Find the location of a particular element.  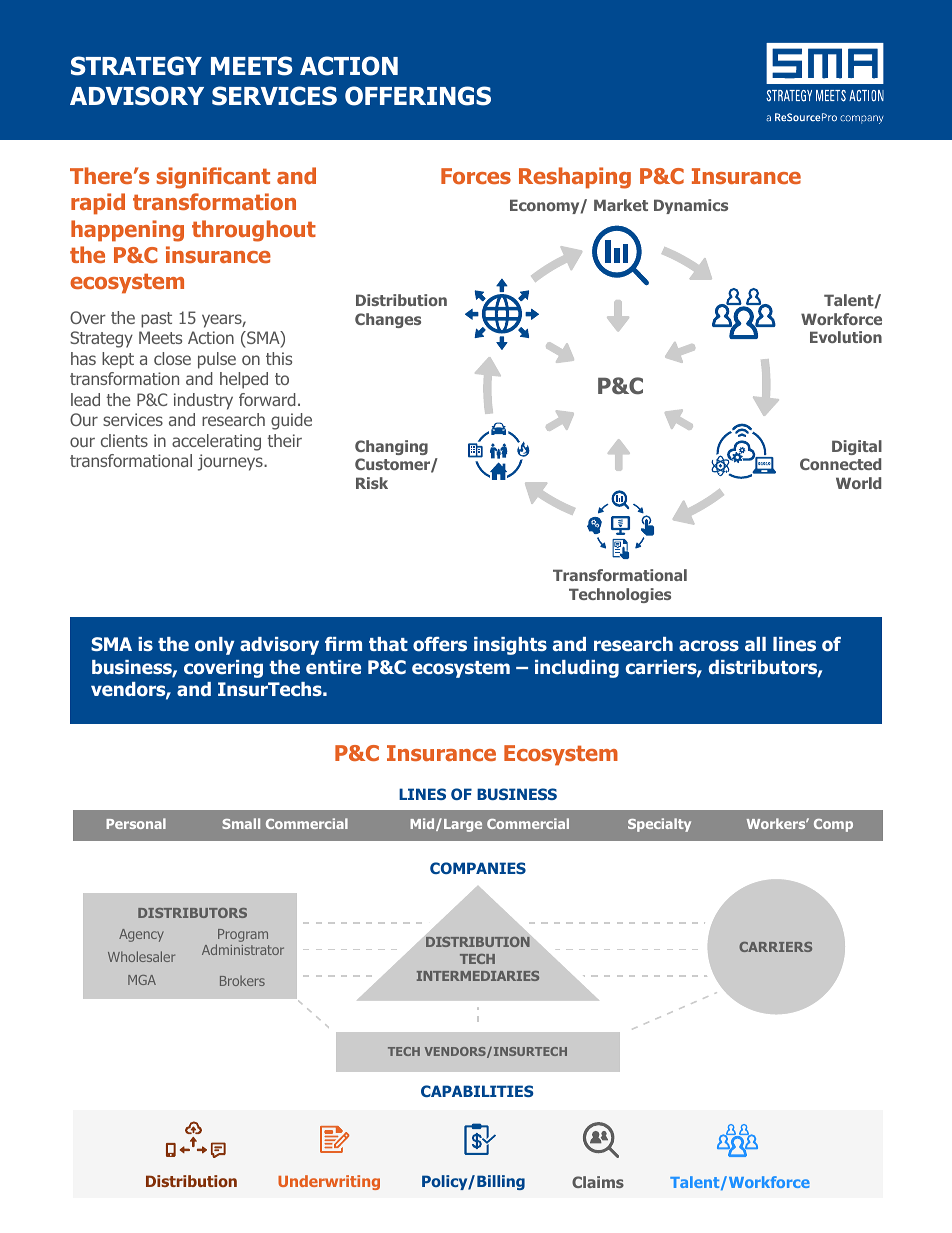

Dynamics is located at coordinates (691, 206).
